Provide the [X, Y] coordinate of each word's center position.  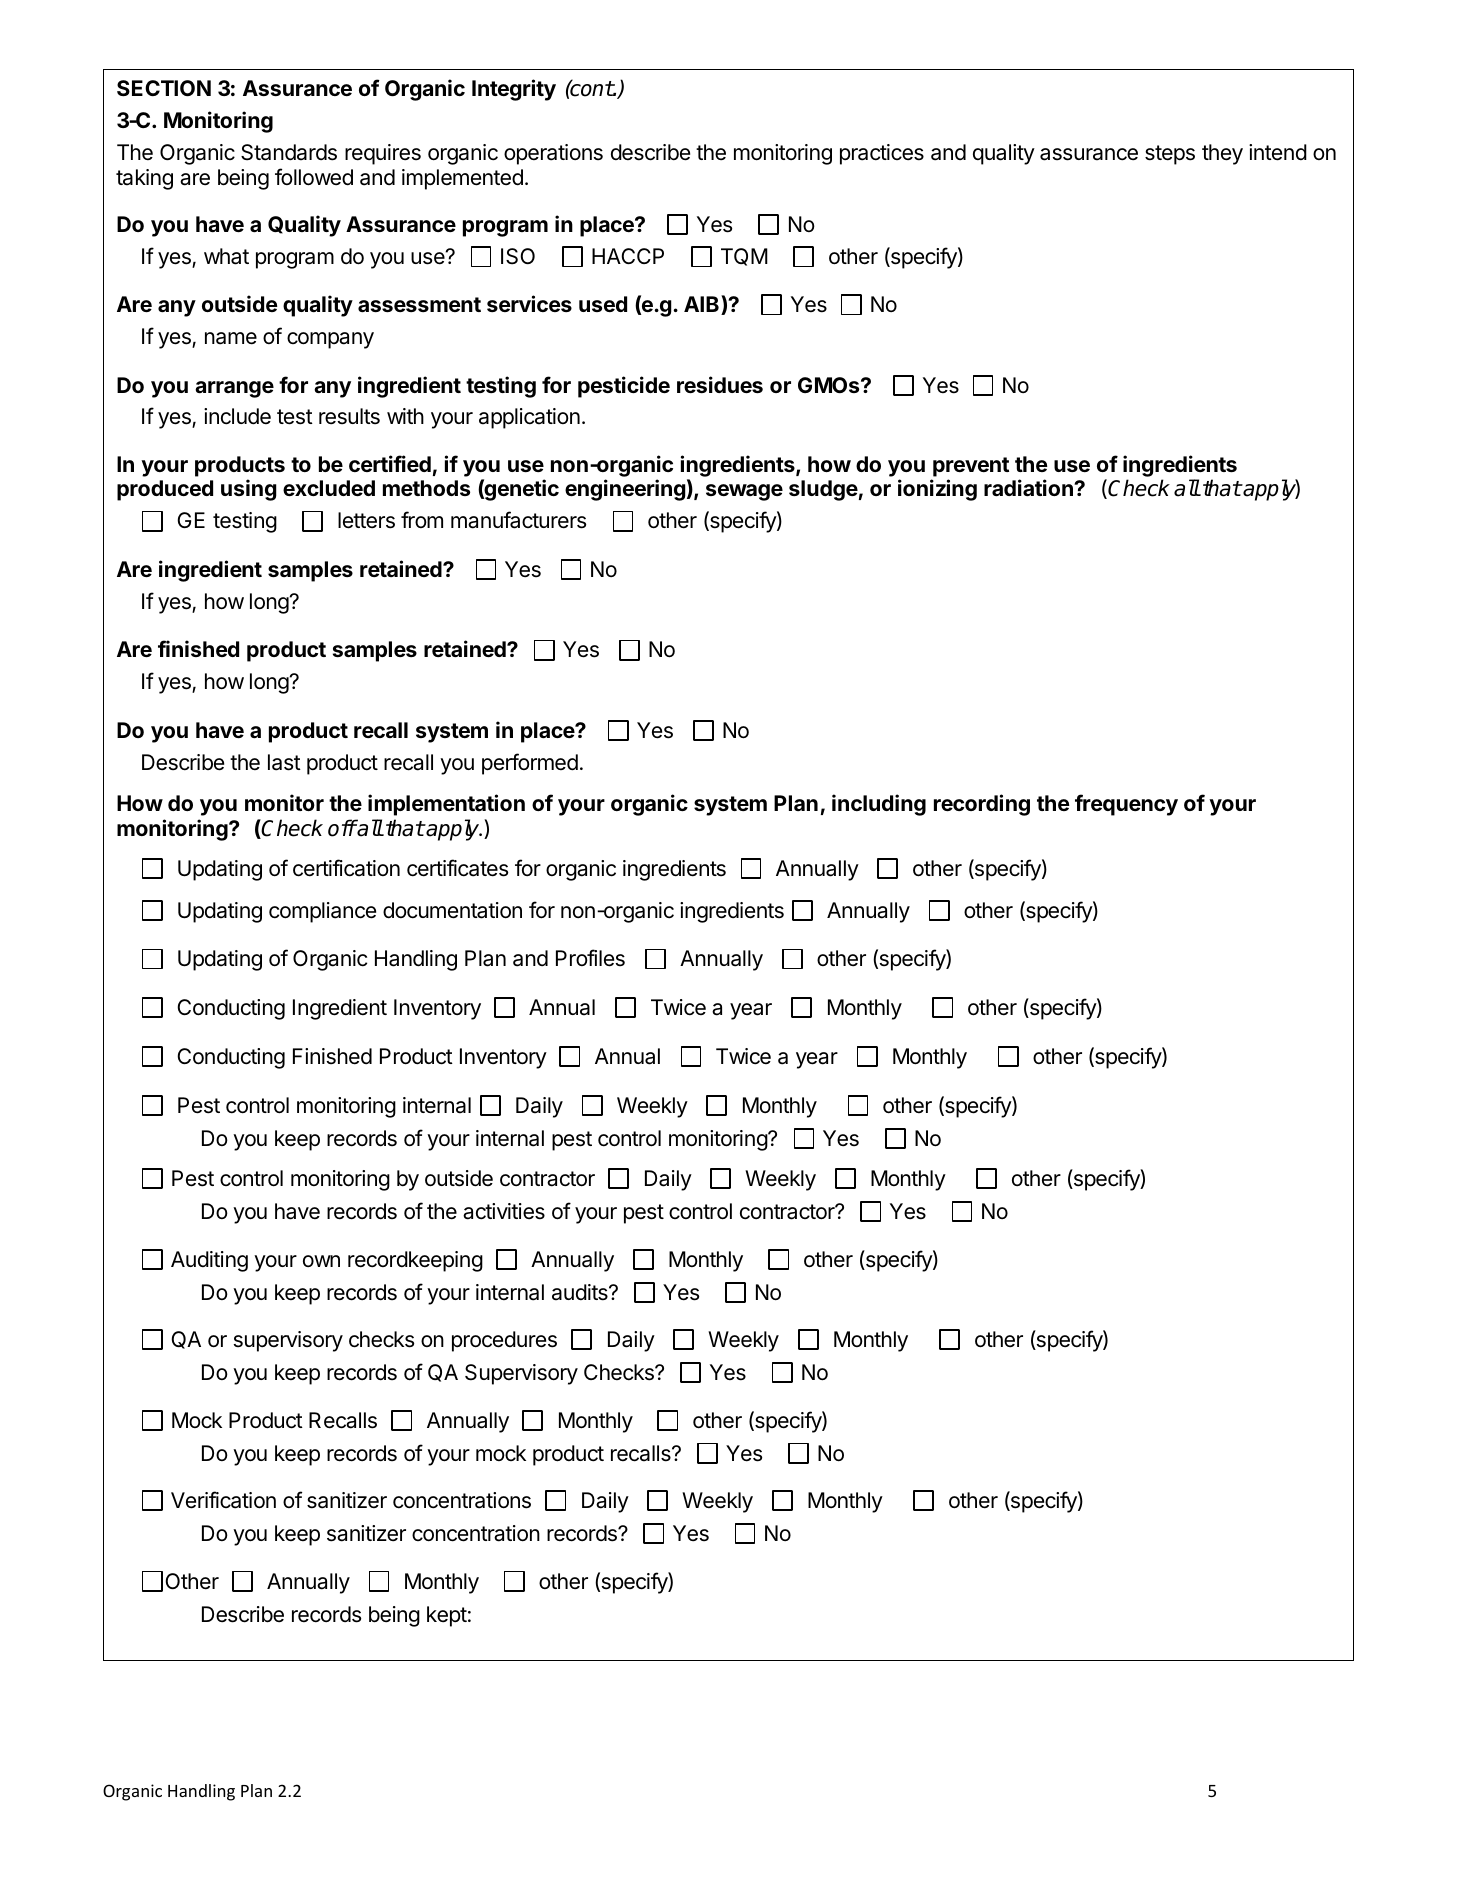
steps [1170, 155]
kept [447, 1616]
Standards [289, 152]
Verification [223, 1500]
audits [581, 1292]
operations [553, 154]
